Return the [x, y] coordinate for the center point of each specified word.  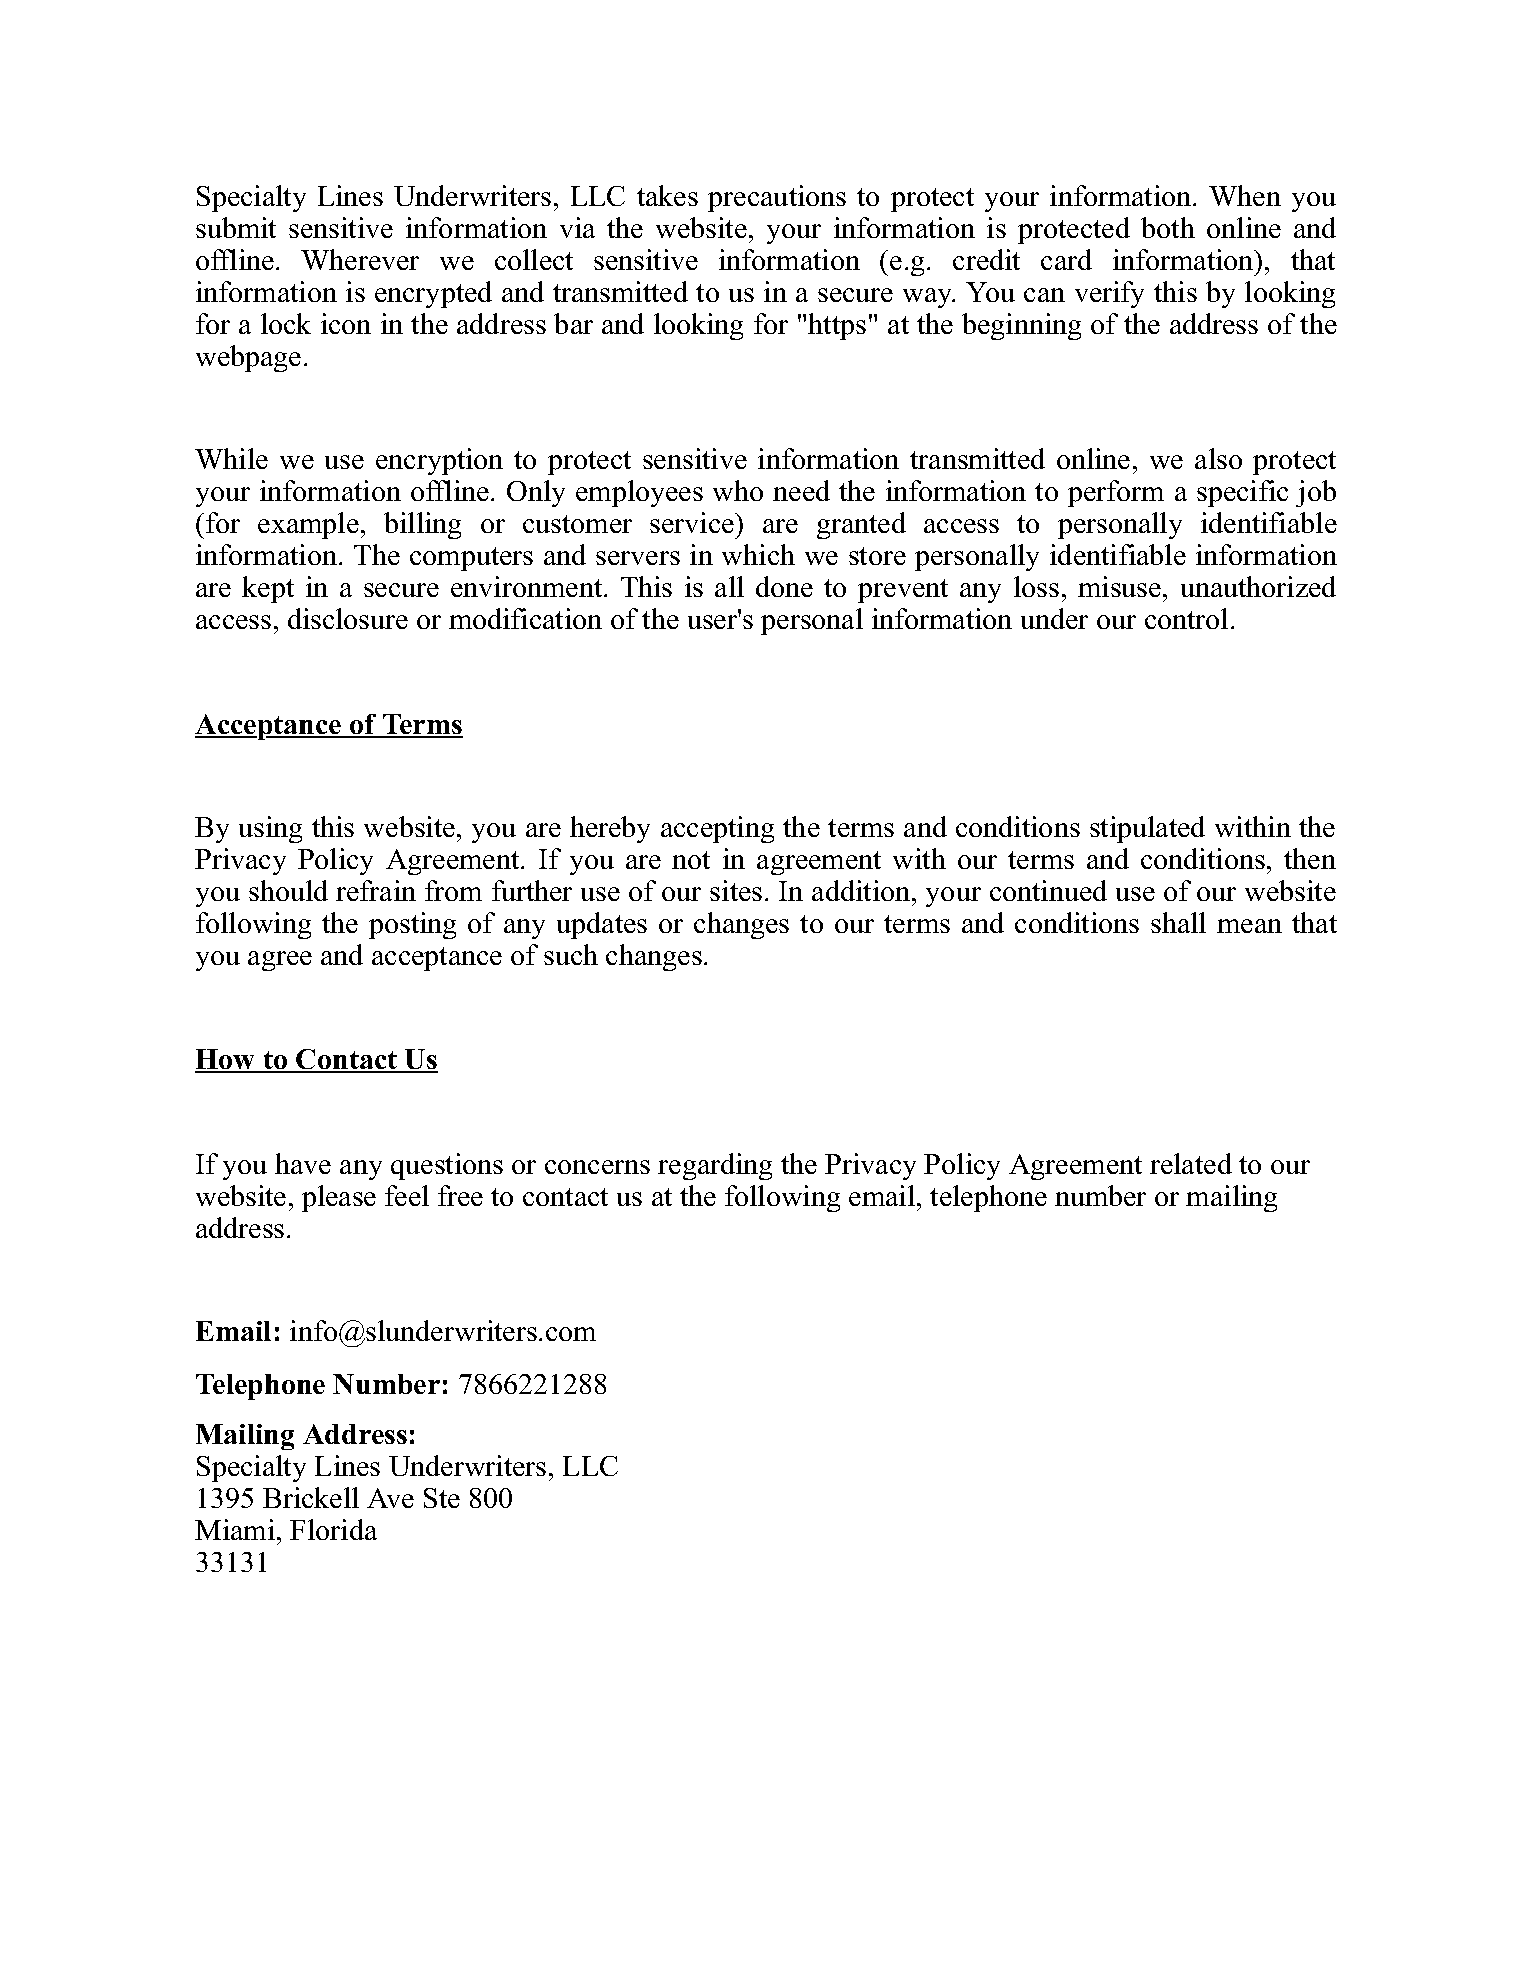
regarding [715, 1166]
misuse [1119, 586]
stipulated [1147, 829]
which [758, 554]
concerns [597, 1167]
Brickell [311, 1497]
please [339, 1198]
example [308, 525]
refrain [376, 890]
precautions [777, 198]
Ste [442, 1498]
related [1191, 1163]
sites [736, 890]
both [1168, 227]
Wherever [360, 259]
